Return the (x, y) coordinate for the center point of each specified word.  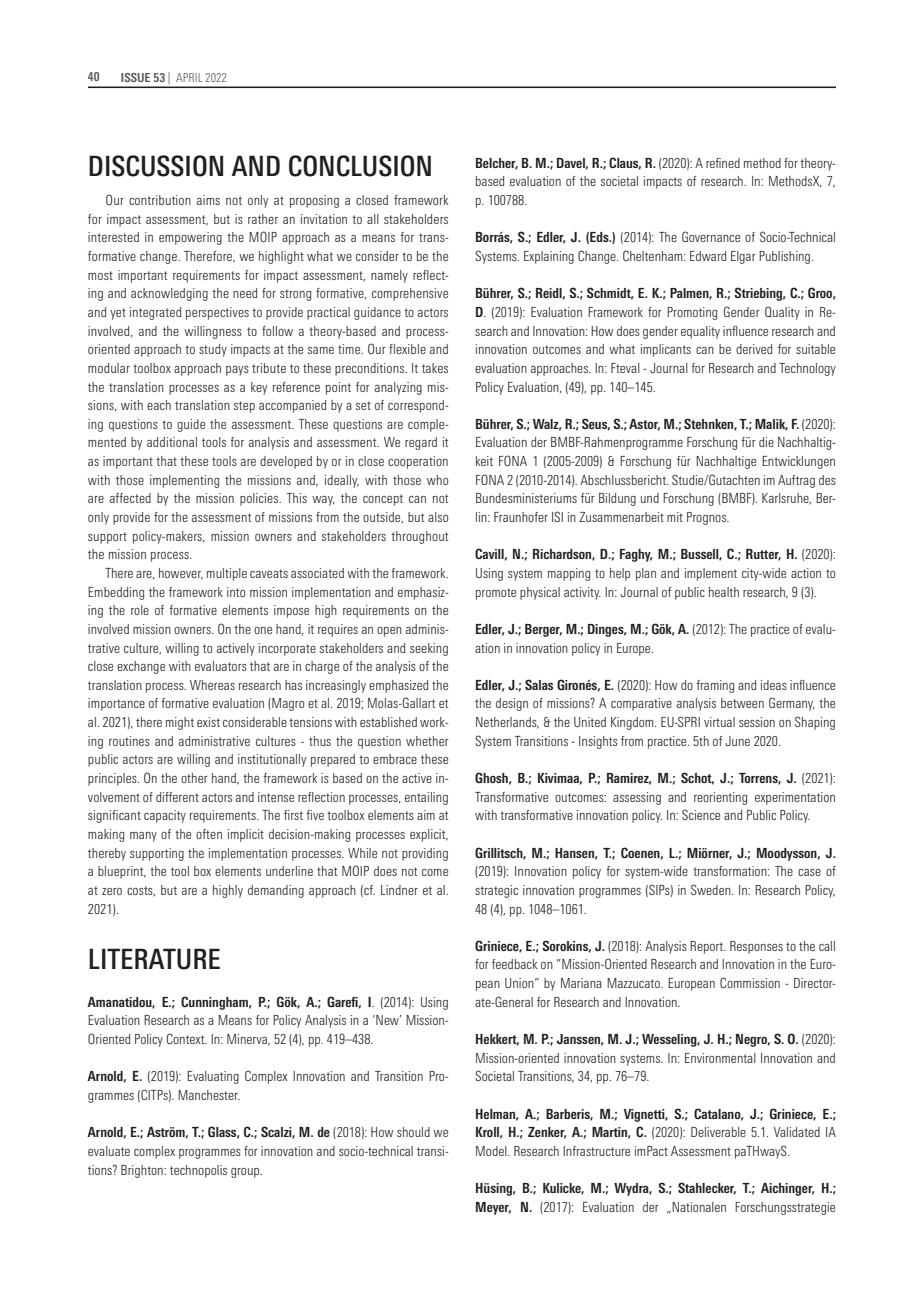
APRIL (189, 77)
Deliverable (718, 1132)
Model (492, 1151)
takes (435, 368)
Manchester (209, 1095)
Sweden (712, 889)
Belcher (497, 164)
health (724, 592)
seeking (429, 649)
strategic (496, 891)
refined (723, 163)
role (140, 610)
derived (754, 349)
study (213, 350)
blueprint (122, 872)
